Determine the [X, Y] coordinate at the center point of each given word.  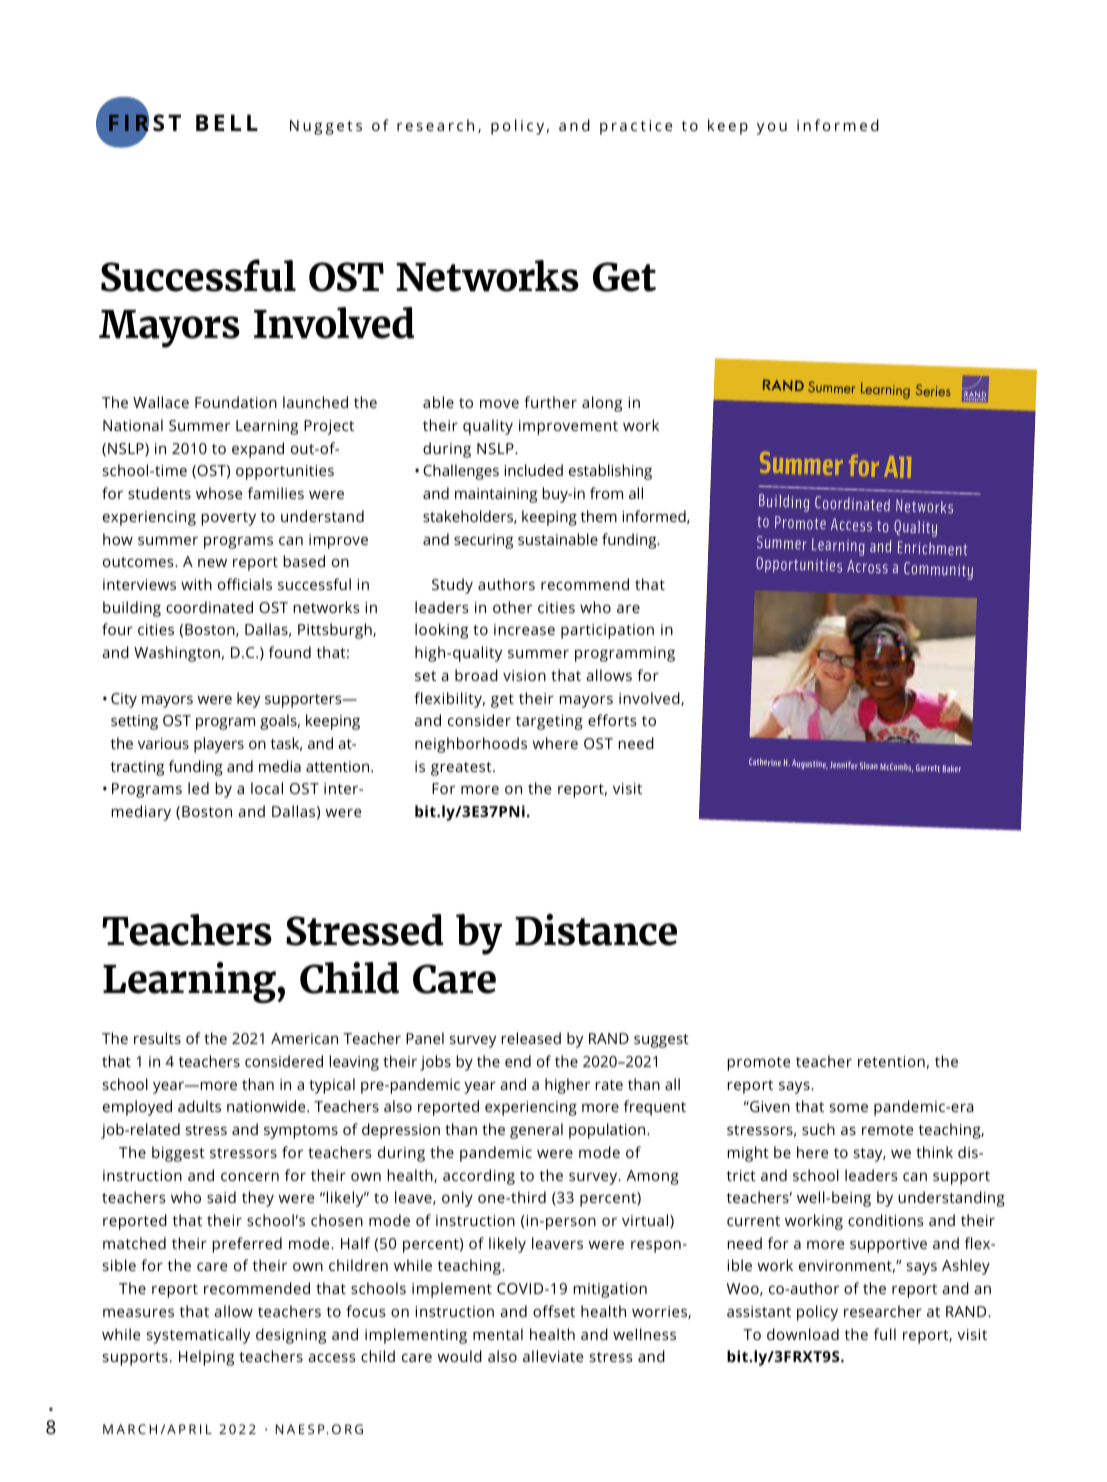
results [157, 1038]
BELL [227, 122]
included [533, 470]
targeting [549, 722]
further [550, 402]
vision [524, 675]
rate [609, 1085]
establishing [610, 472]
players [219, 745]
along [602, 404]
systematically [198, 1336]
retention [891, 1061]
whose [219, 493]
